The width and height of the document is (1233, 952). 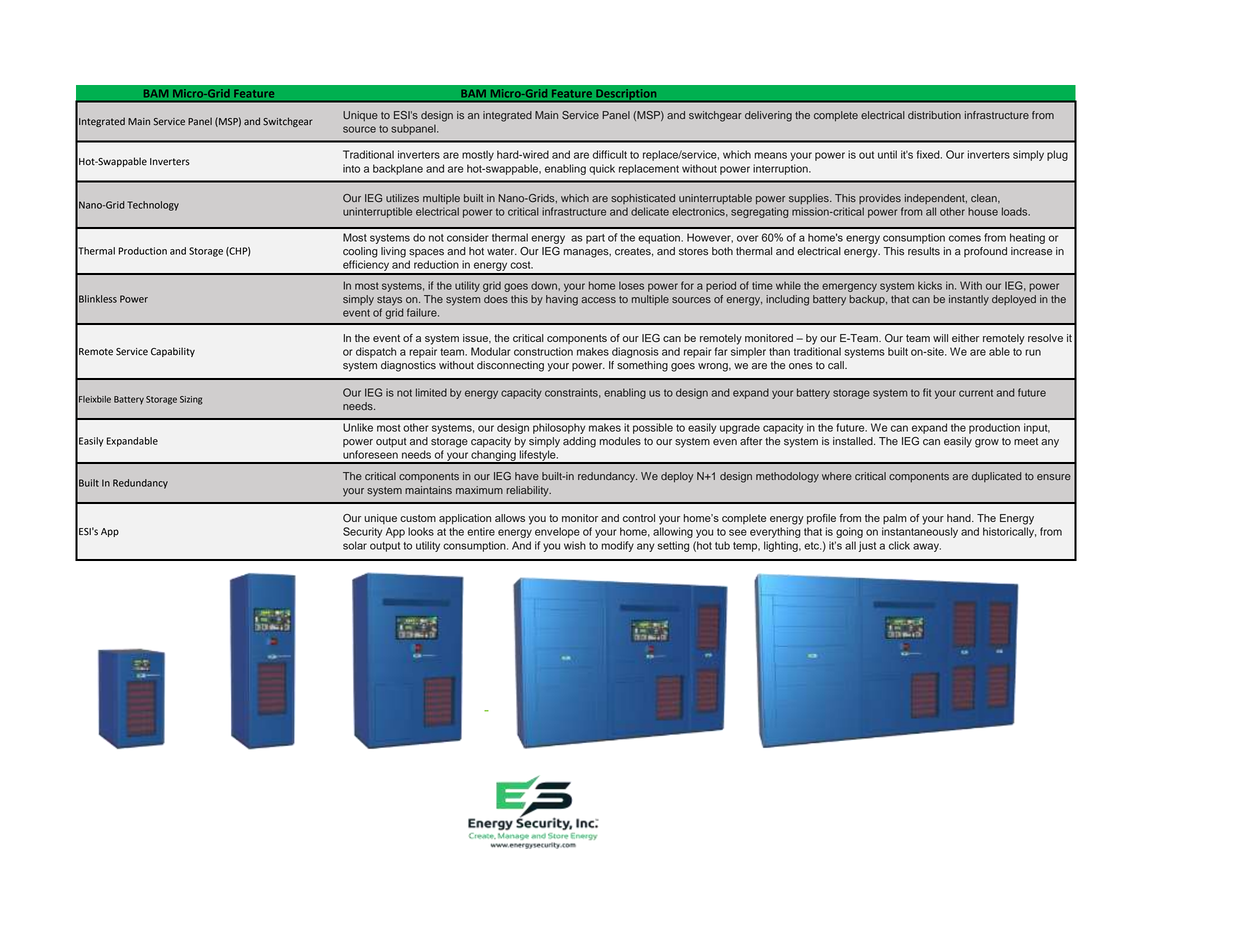 I want to click on comes, so click(x=965, y=238).
